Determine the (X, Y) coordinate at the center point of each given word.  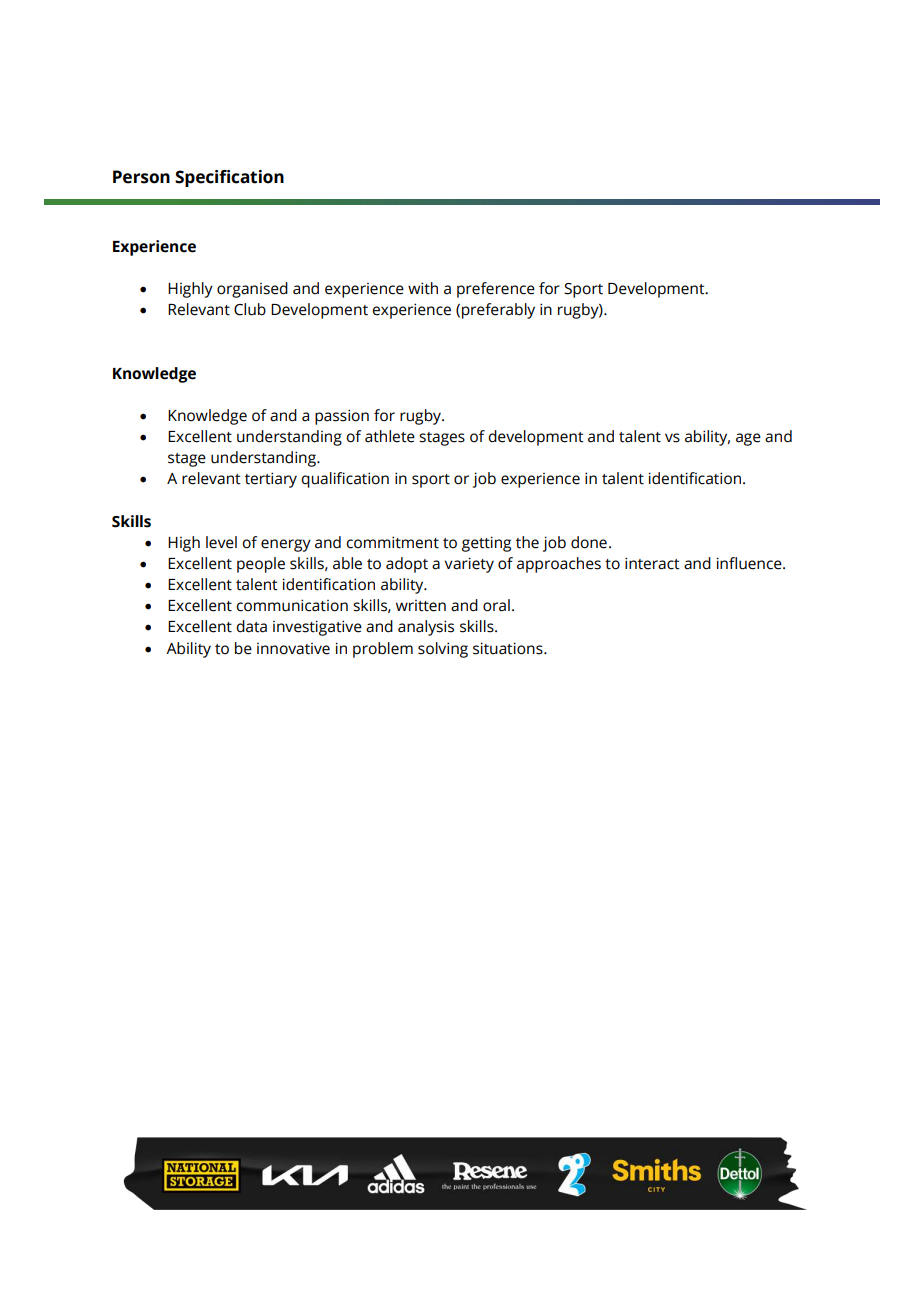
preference (496, 290)
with (423, 288)
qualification (345, 480)
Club (250, 309)
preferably (498, 311)
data (251, 626)
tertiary (271, 480)
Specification (229, 178)
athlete (390, 436)
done (589, 542)
